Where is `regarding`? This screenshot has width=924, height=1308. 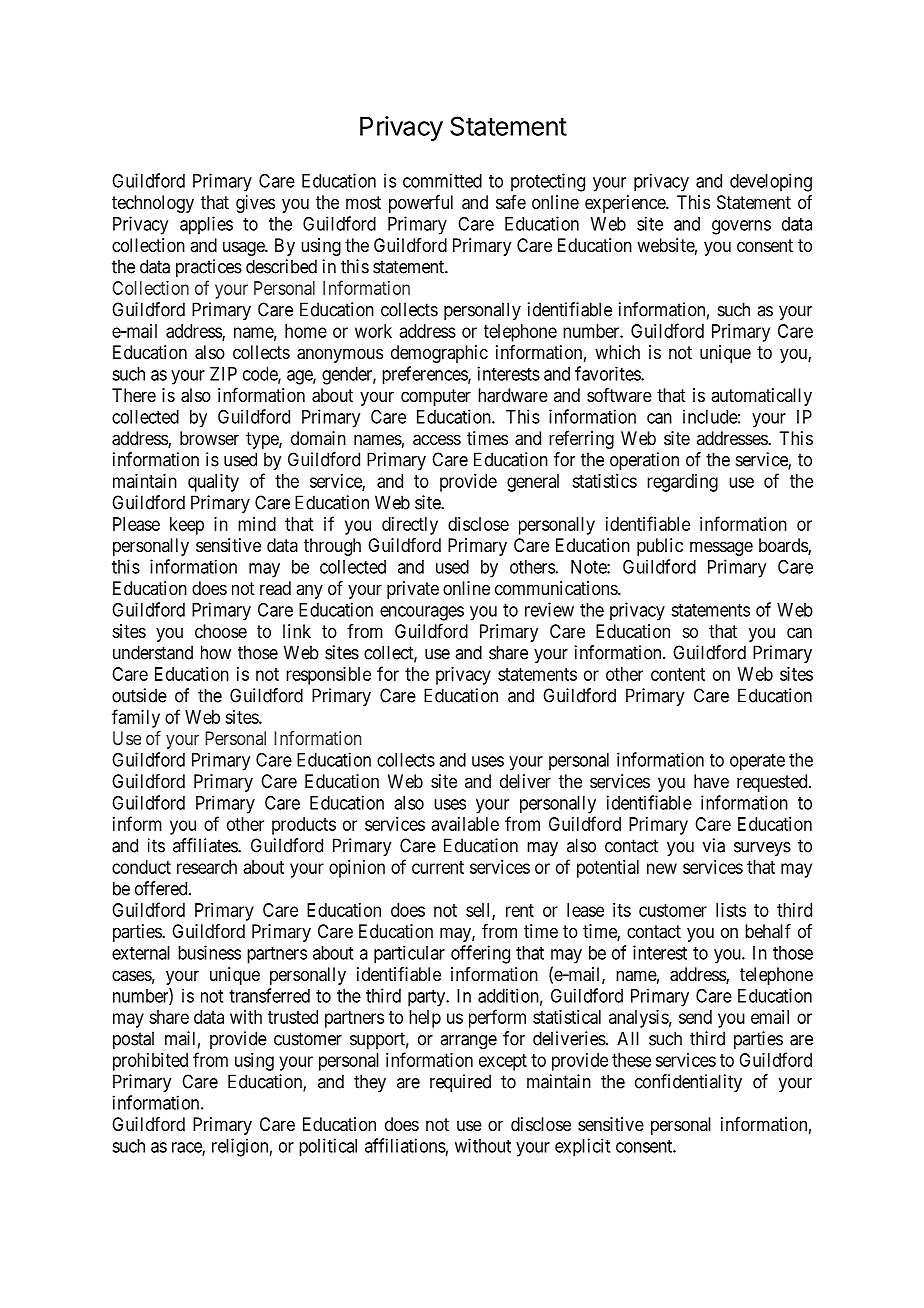
regarding is located at coordinates (682, 483).
